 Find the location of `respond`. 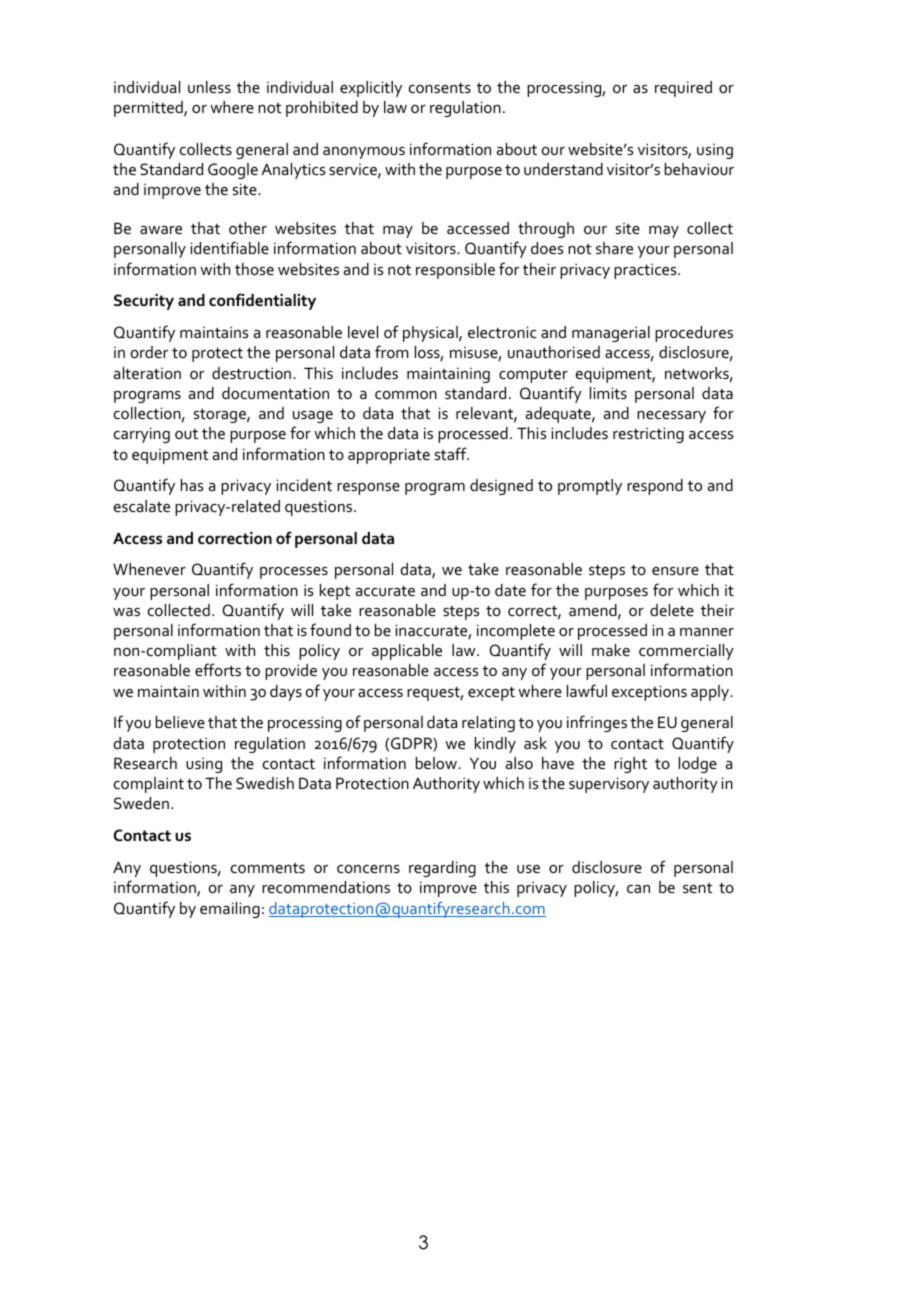

respond is located at coordinates (655, 487).
